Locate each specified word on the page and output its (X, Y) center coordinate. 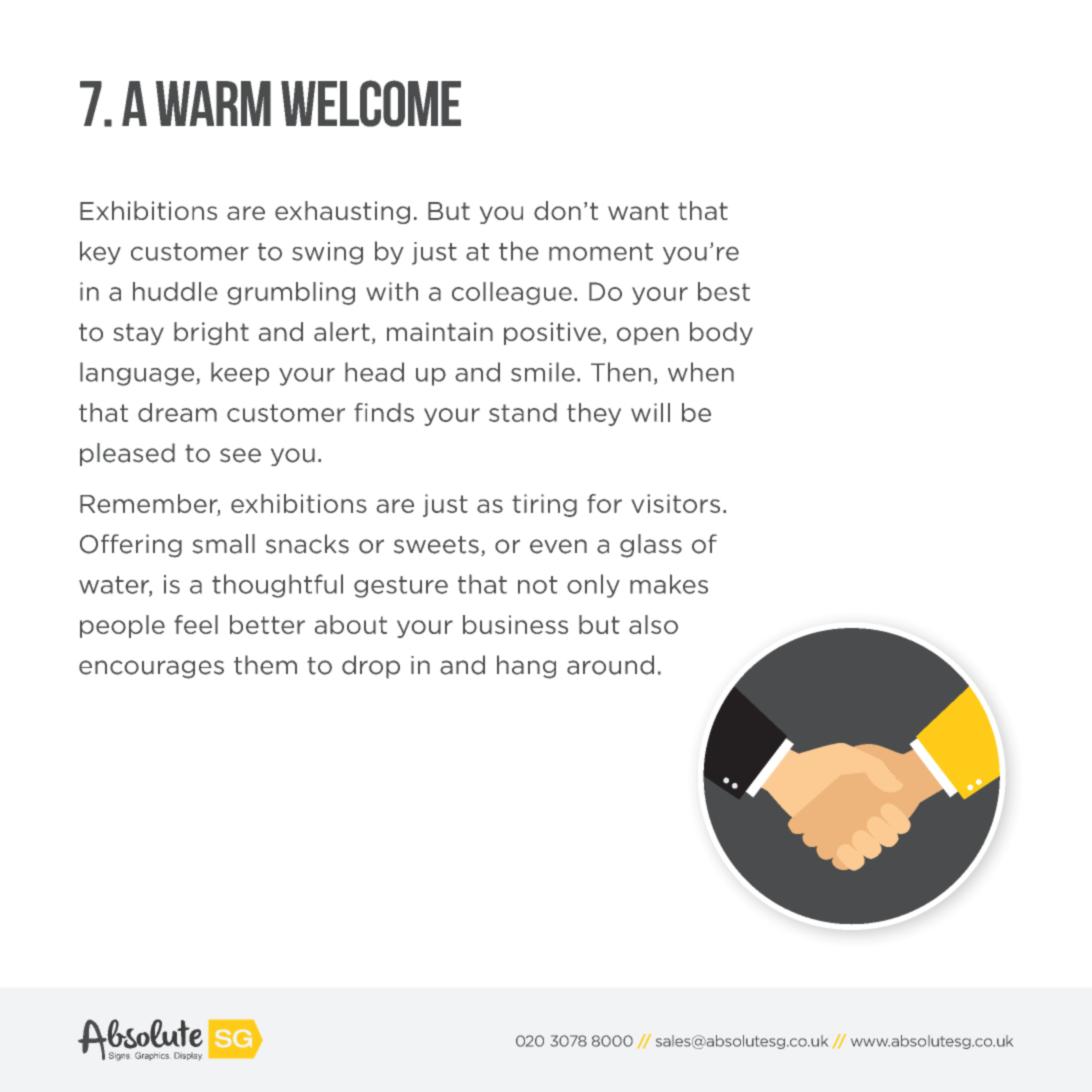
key (100, 253)
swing (327, 253)
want (638, 211)
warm (213, 103)
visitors (676, 503)
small (224, 544)
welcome (371, 103)
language (137, 374)
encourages (151, 669)
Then (621, 372)
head (374, 372)
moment (601, 252)
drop (371, 667)
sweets (436, 545)
